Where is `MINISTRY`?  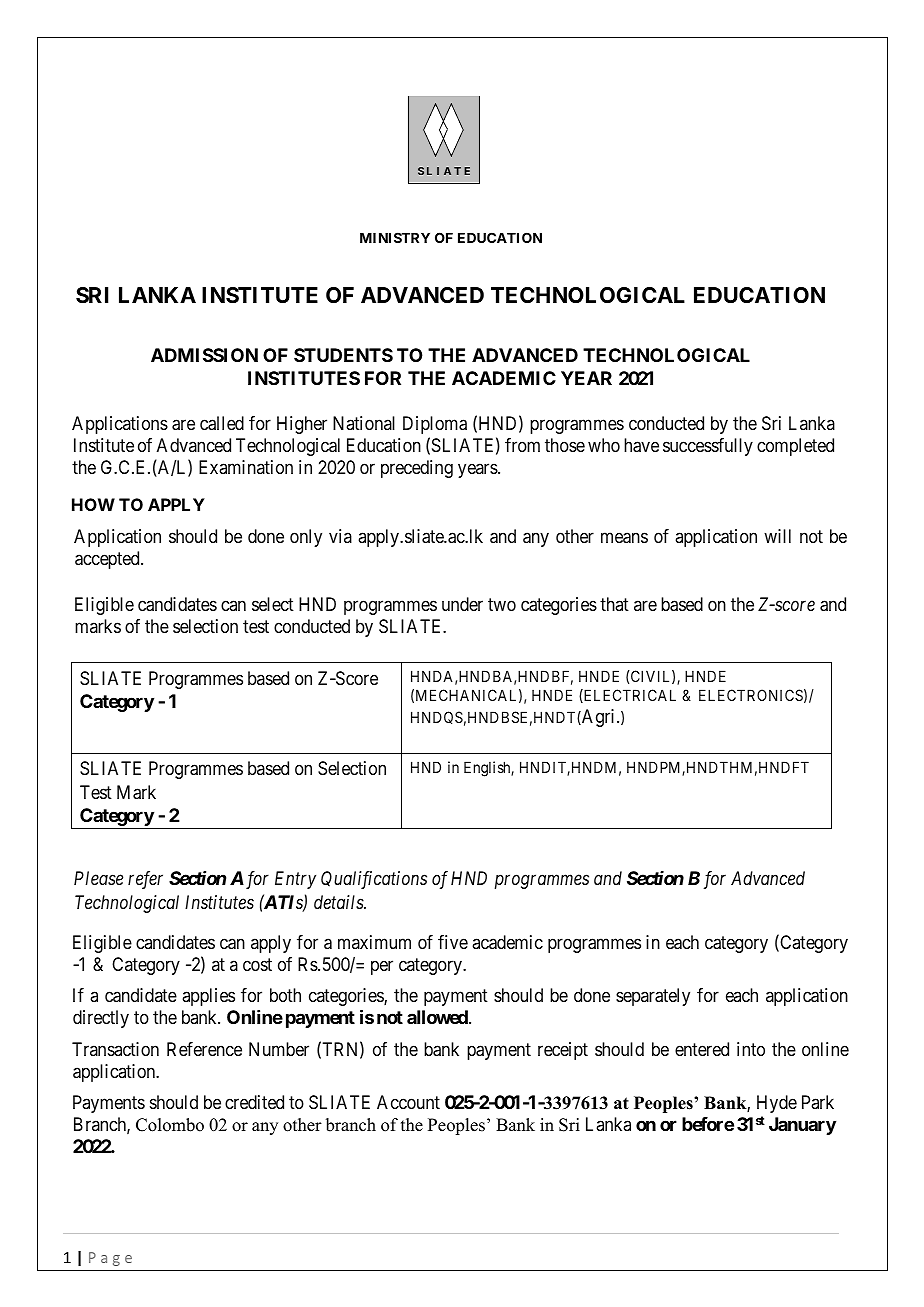
MINISTRY is located at coordinates (395, 237).
